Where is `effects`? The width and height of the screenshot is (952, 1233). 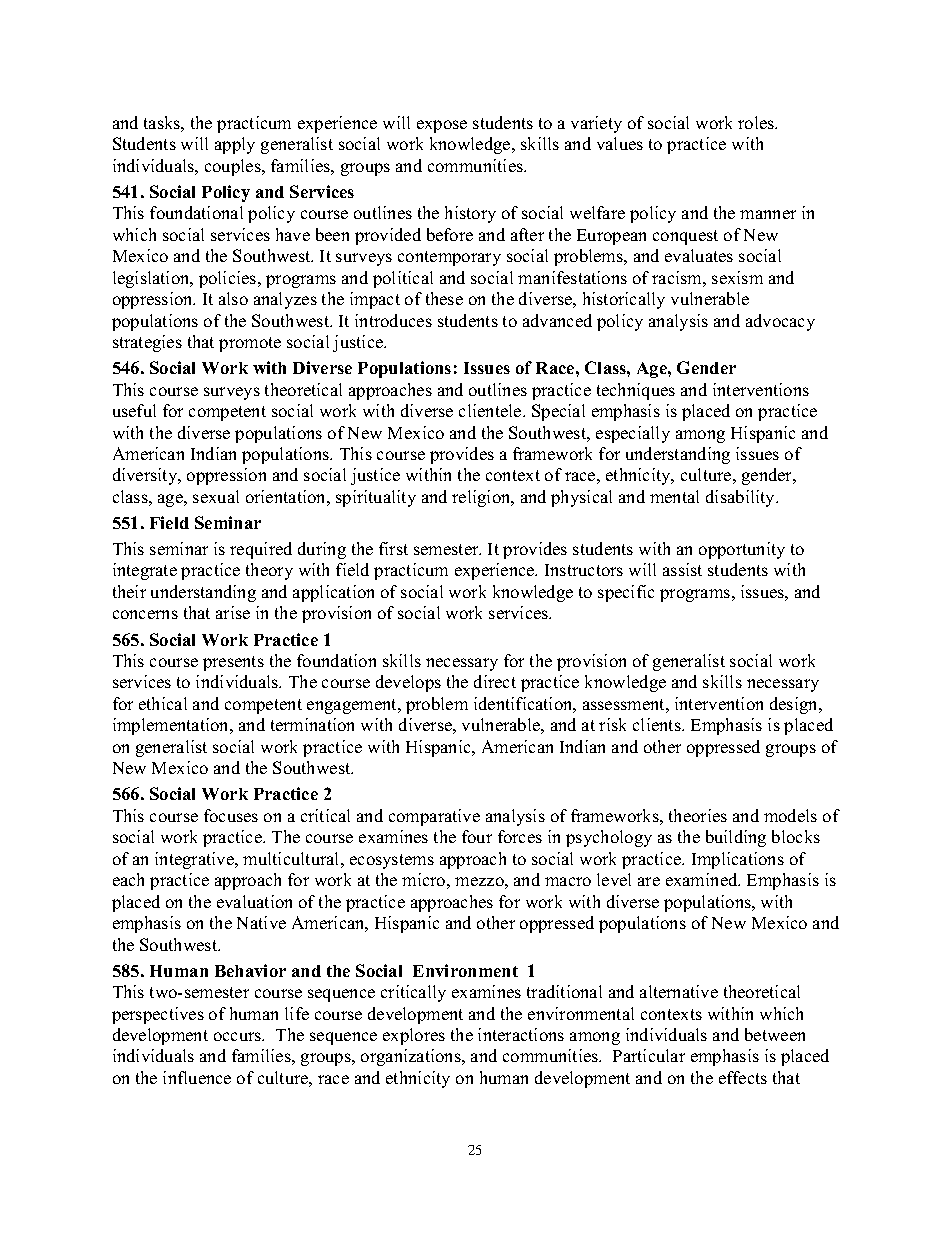 effects is located at coordinates (743, 1077).
